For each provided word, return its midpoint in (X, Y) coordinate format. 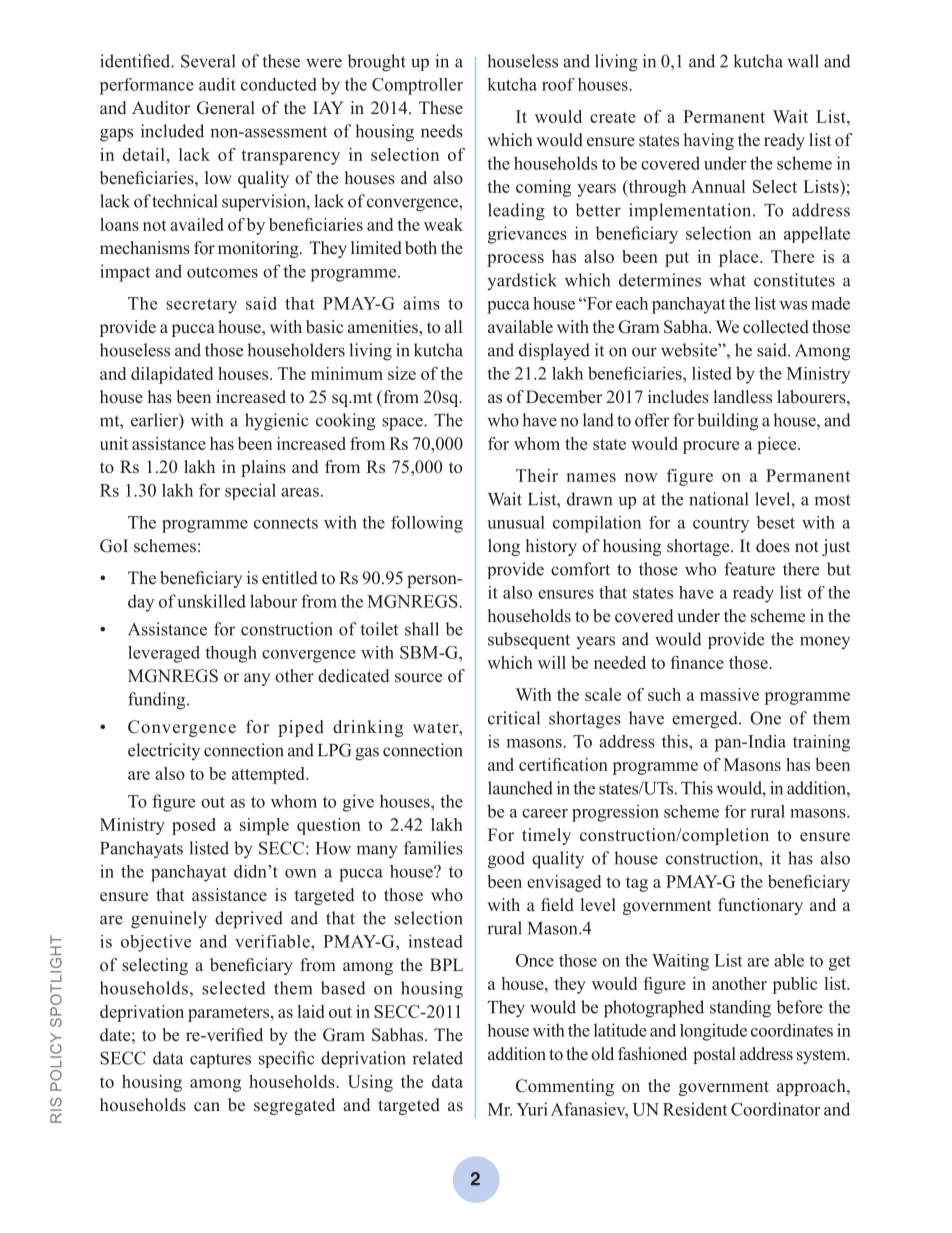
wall (803, 61)
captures (220, 1060)
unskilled (211, 601)
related (437, 1058)
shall (422, 629)
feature (749, 569)
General (226, 108)
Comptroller (417, 86)
